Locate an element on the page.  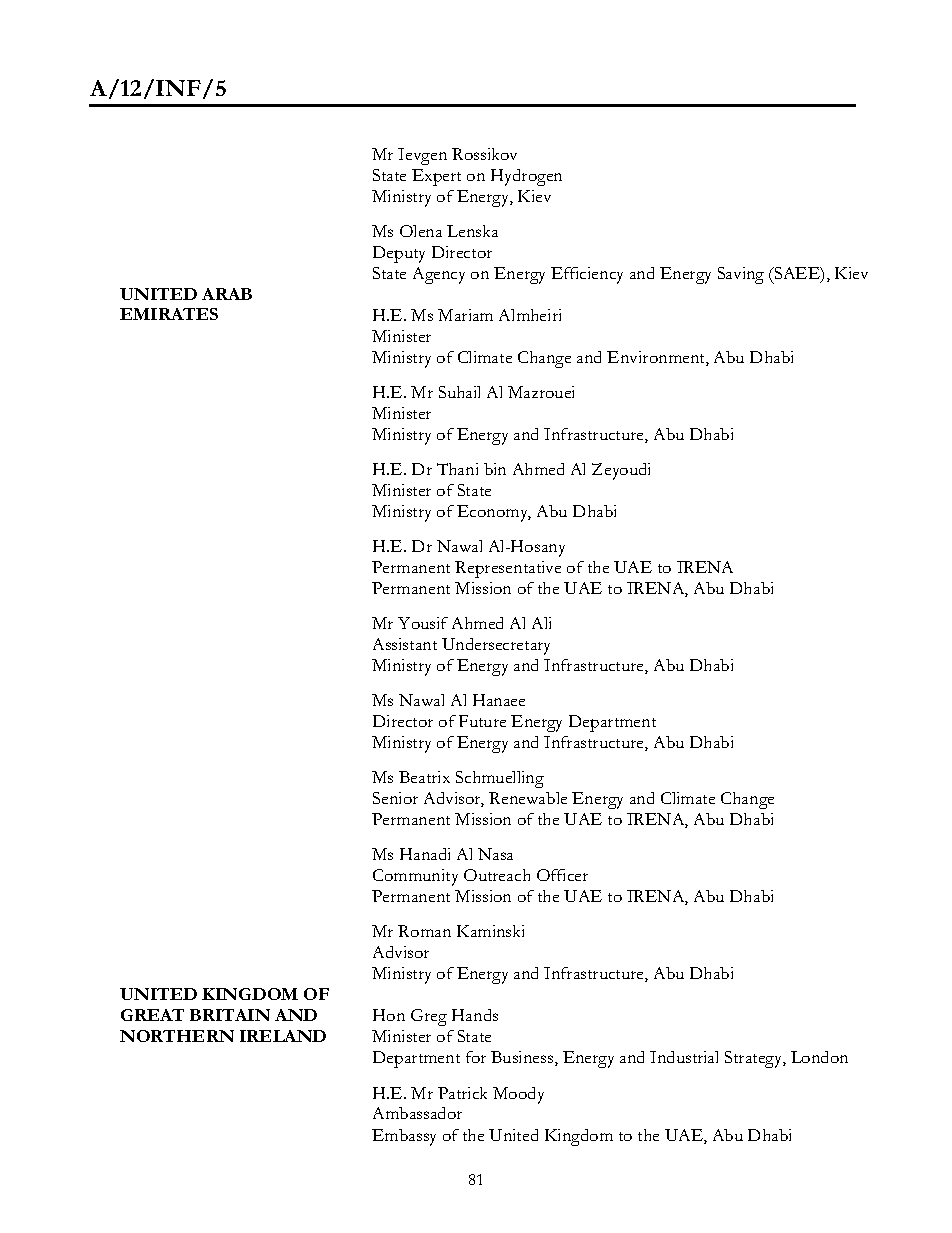
Representative is located at coordinates (508, 569).
